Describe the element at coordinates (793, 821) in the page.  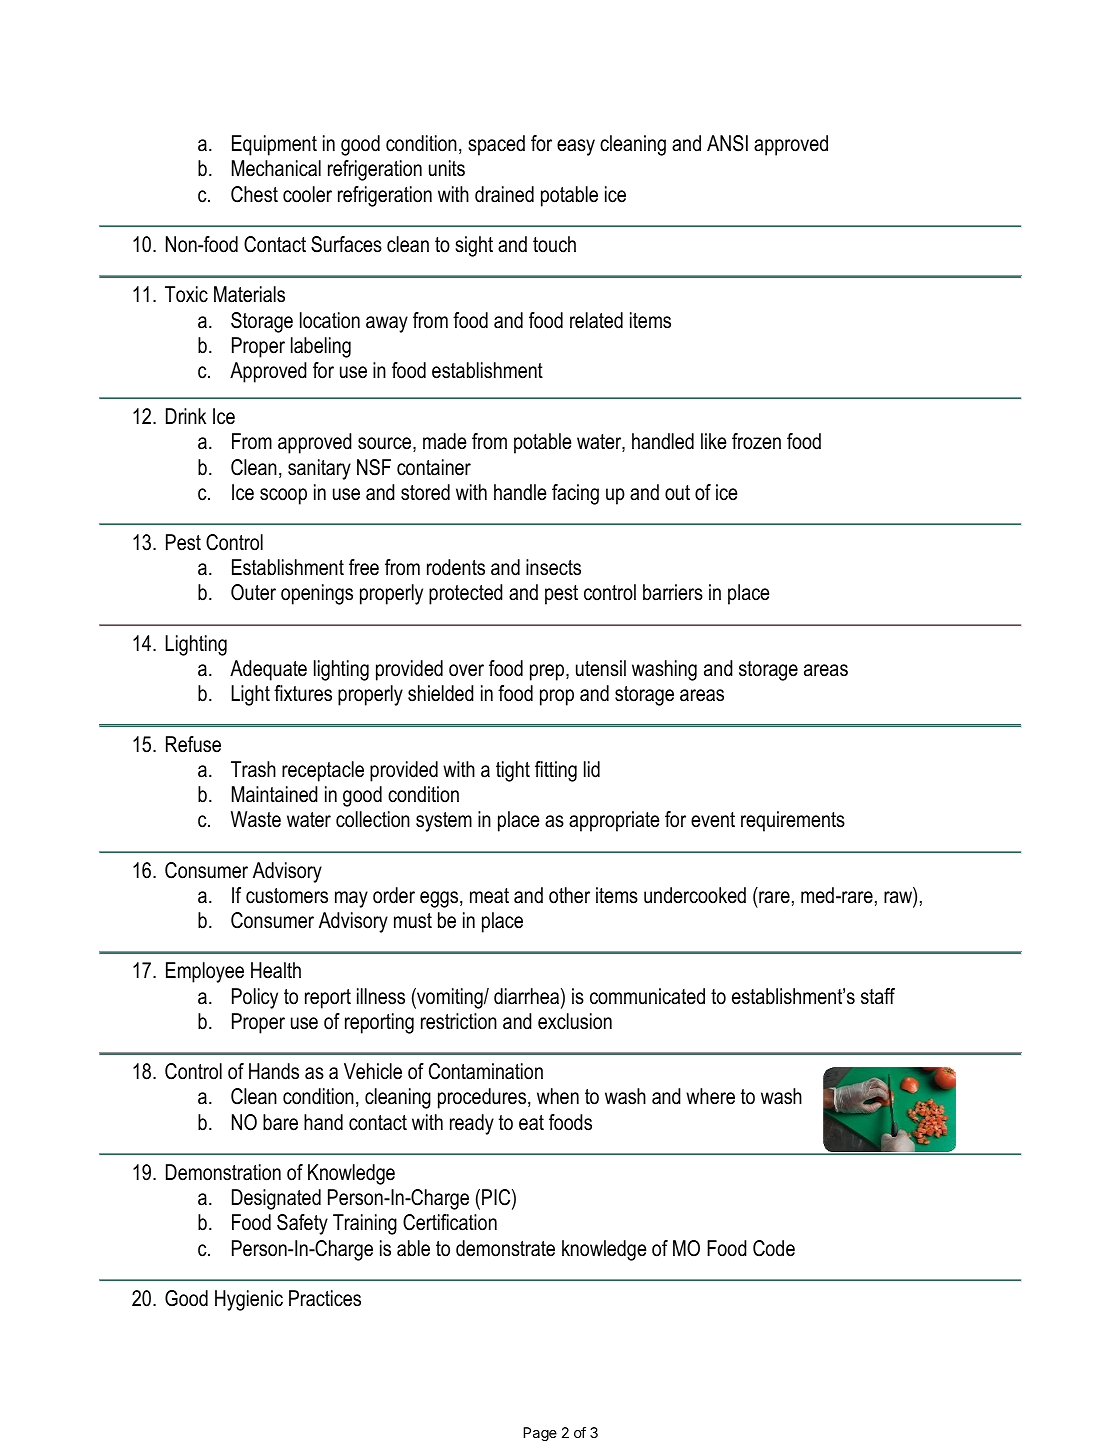
I see `requirements` at that location.
